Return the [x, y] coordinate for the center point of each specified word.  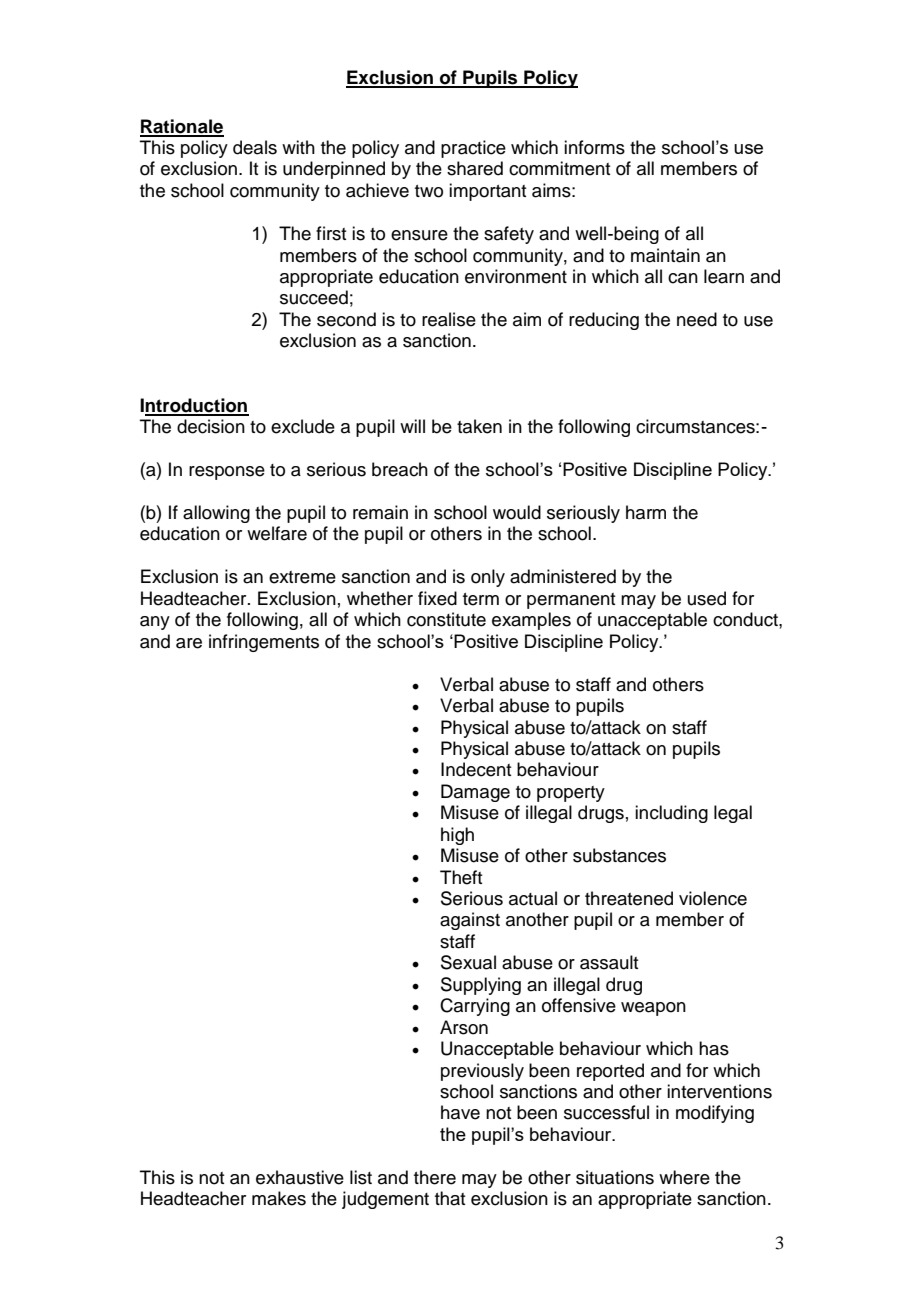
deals [255, 147]
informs [594, 147]
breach [400, 469]
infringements [264, 643]
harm [646, 512]
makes [279, 1198]
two [429, 191]
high [457, 836]
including [671, 814]
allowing [216, 514]
